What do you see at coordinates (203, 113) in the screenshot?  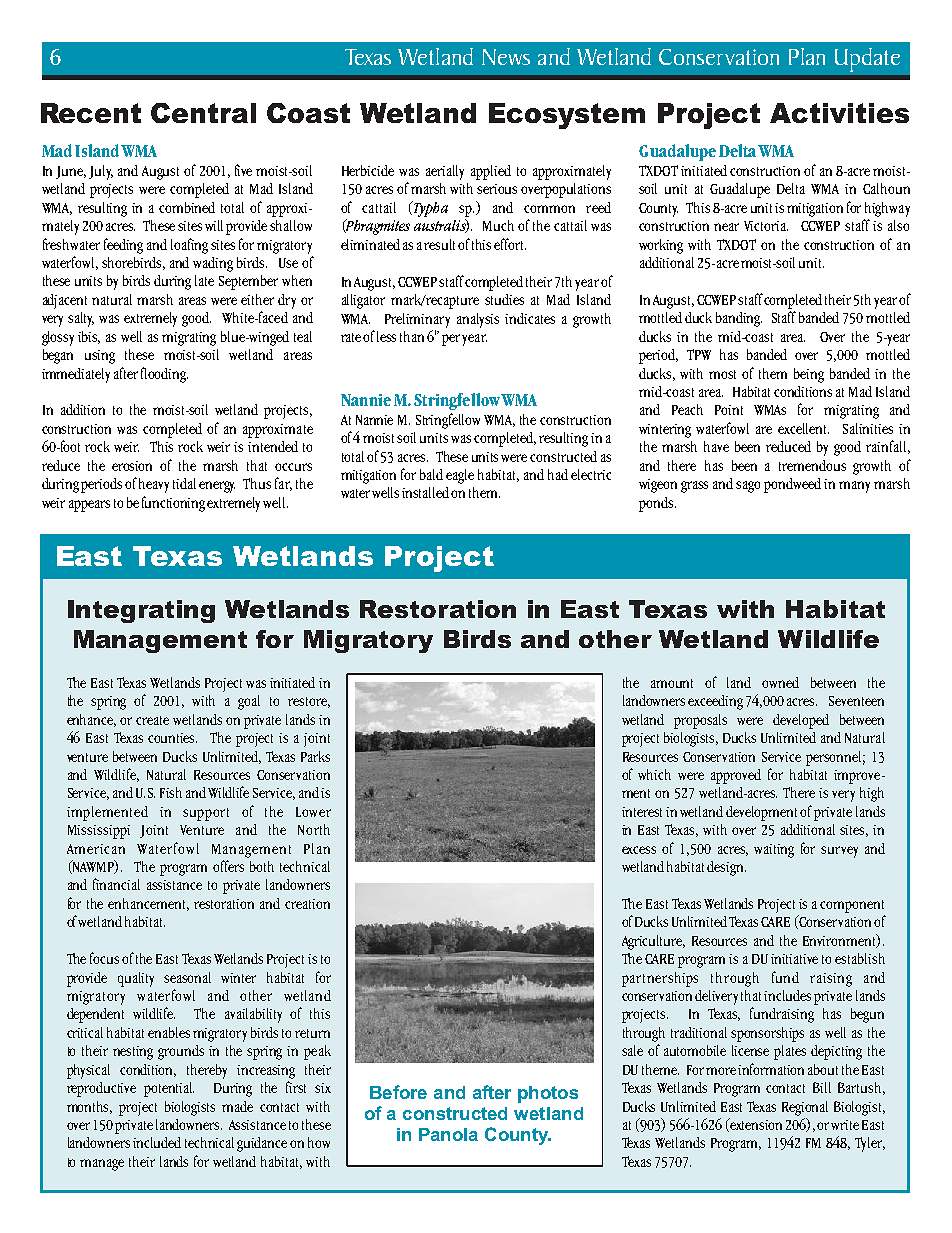 I see `Central` at bounding box center [203, 113].
